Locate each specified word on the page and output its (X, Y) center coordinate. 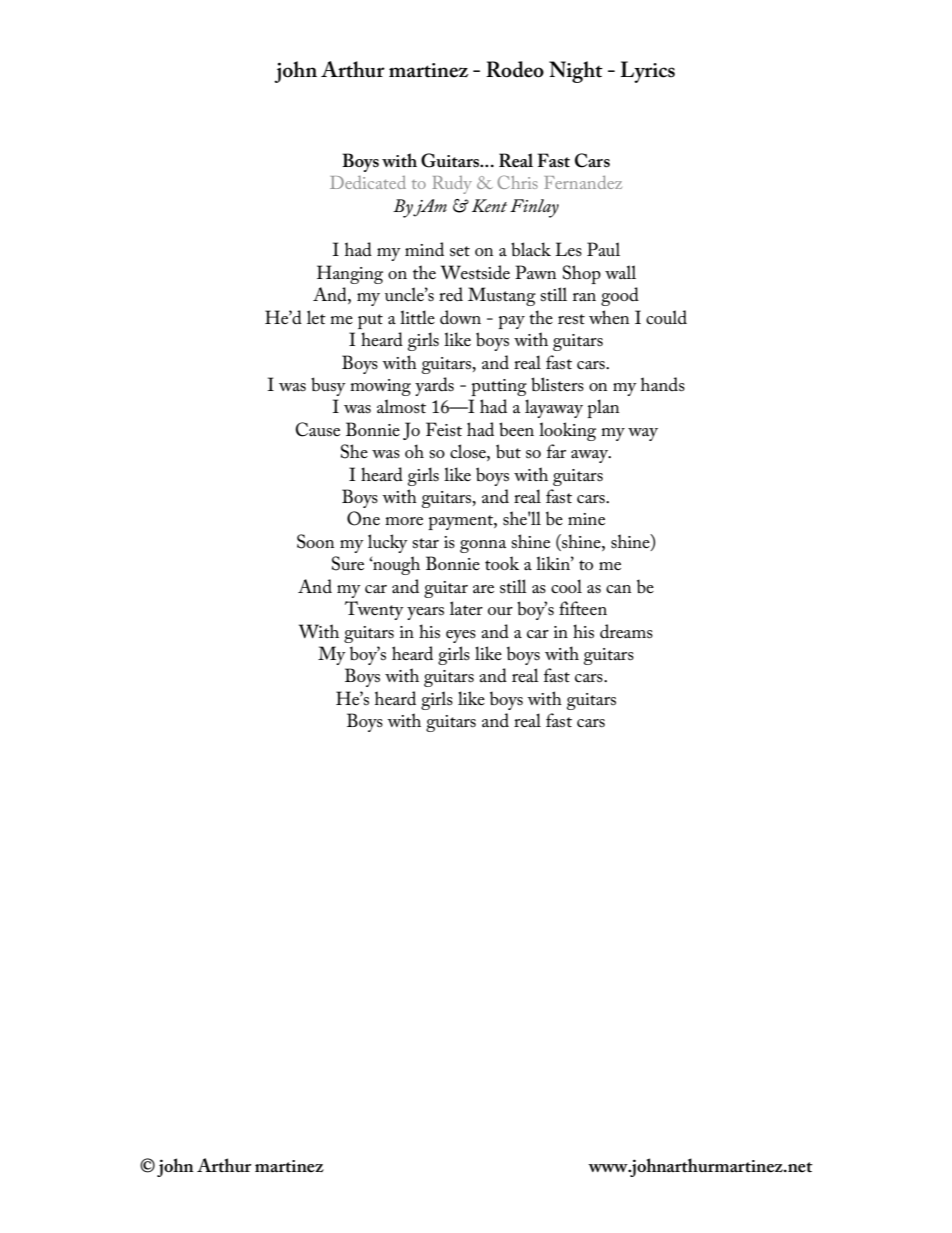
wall (620, 272)
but (508, 451)
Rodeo (515, 69)
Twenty (374, 610)
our (500, 611)
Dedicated (368, 182)
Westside (475, 272)
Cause (317, 429)
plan (603, 408)
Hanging (350, 274)
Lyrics (647, 72)
